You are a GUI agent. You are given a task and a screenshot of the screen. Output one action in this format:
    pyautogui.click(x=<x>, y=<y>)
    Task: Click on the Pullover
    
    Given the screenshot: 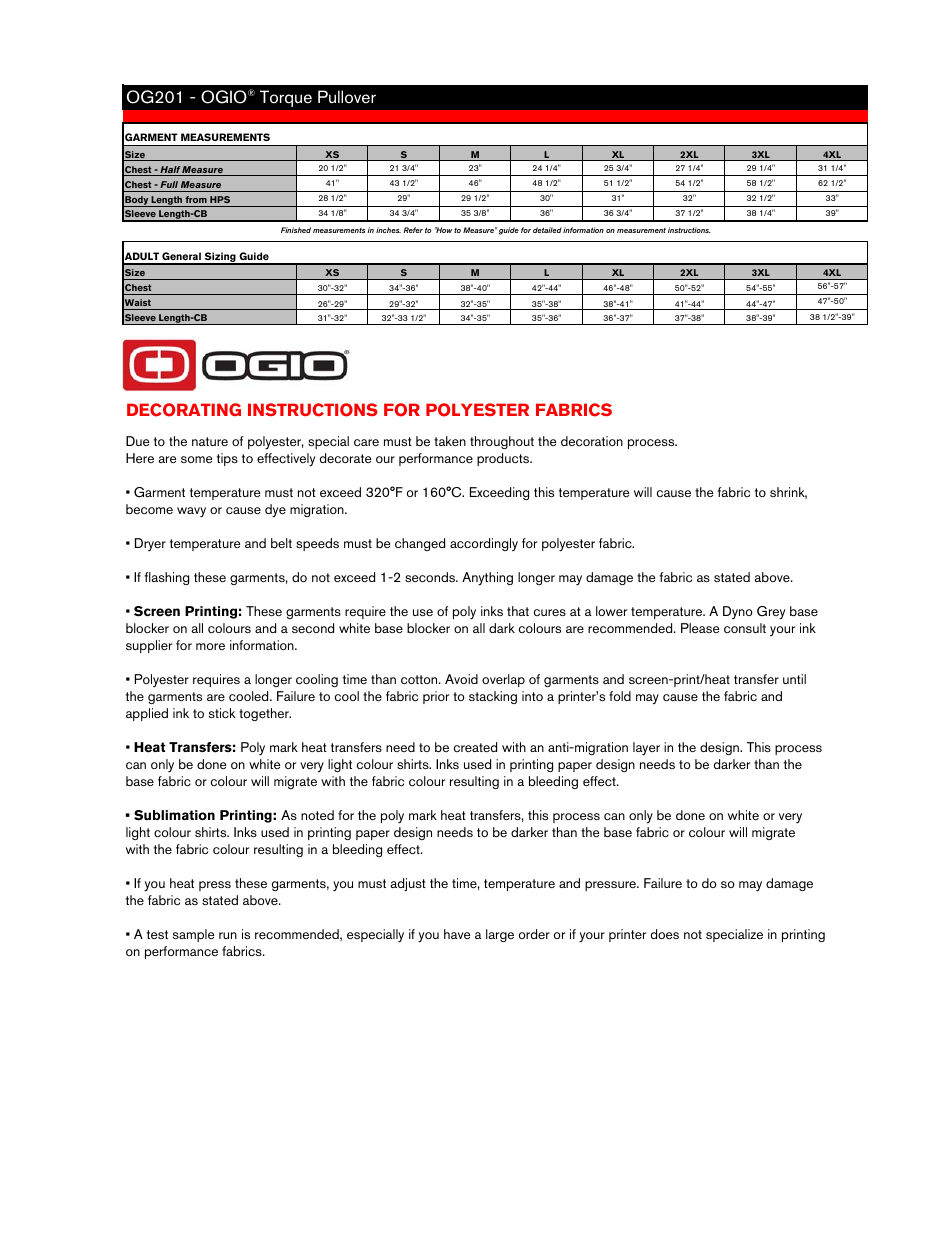 What is the action you would take?
    pyautogui.click(x=347, y=97)
